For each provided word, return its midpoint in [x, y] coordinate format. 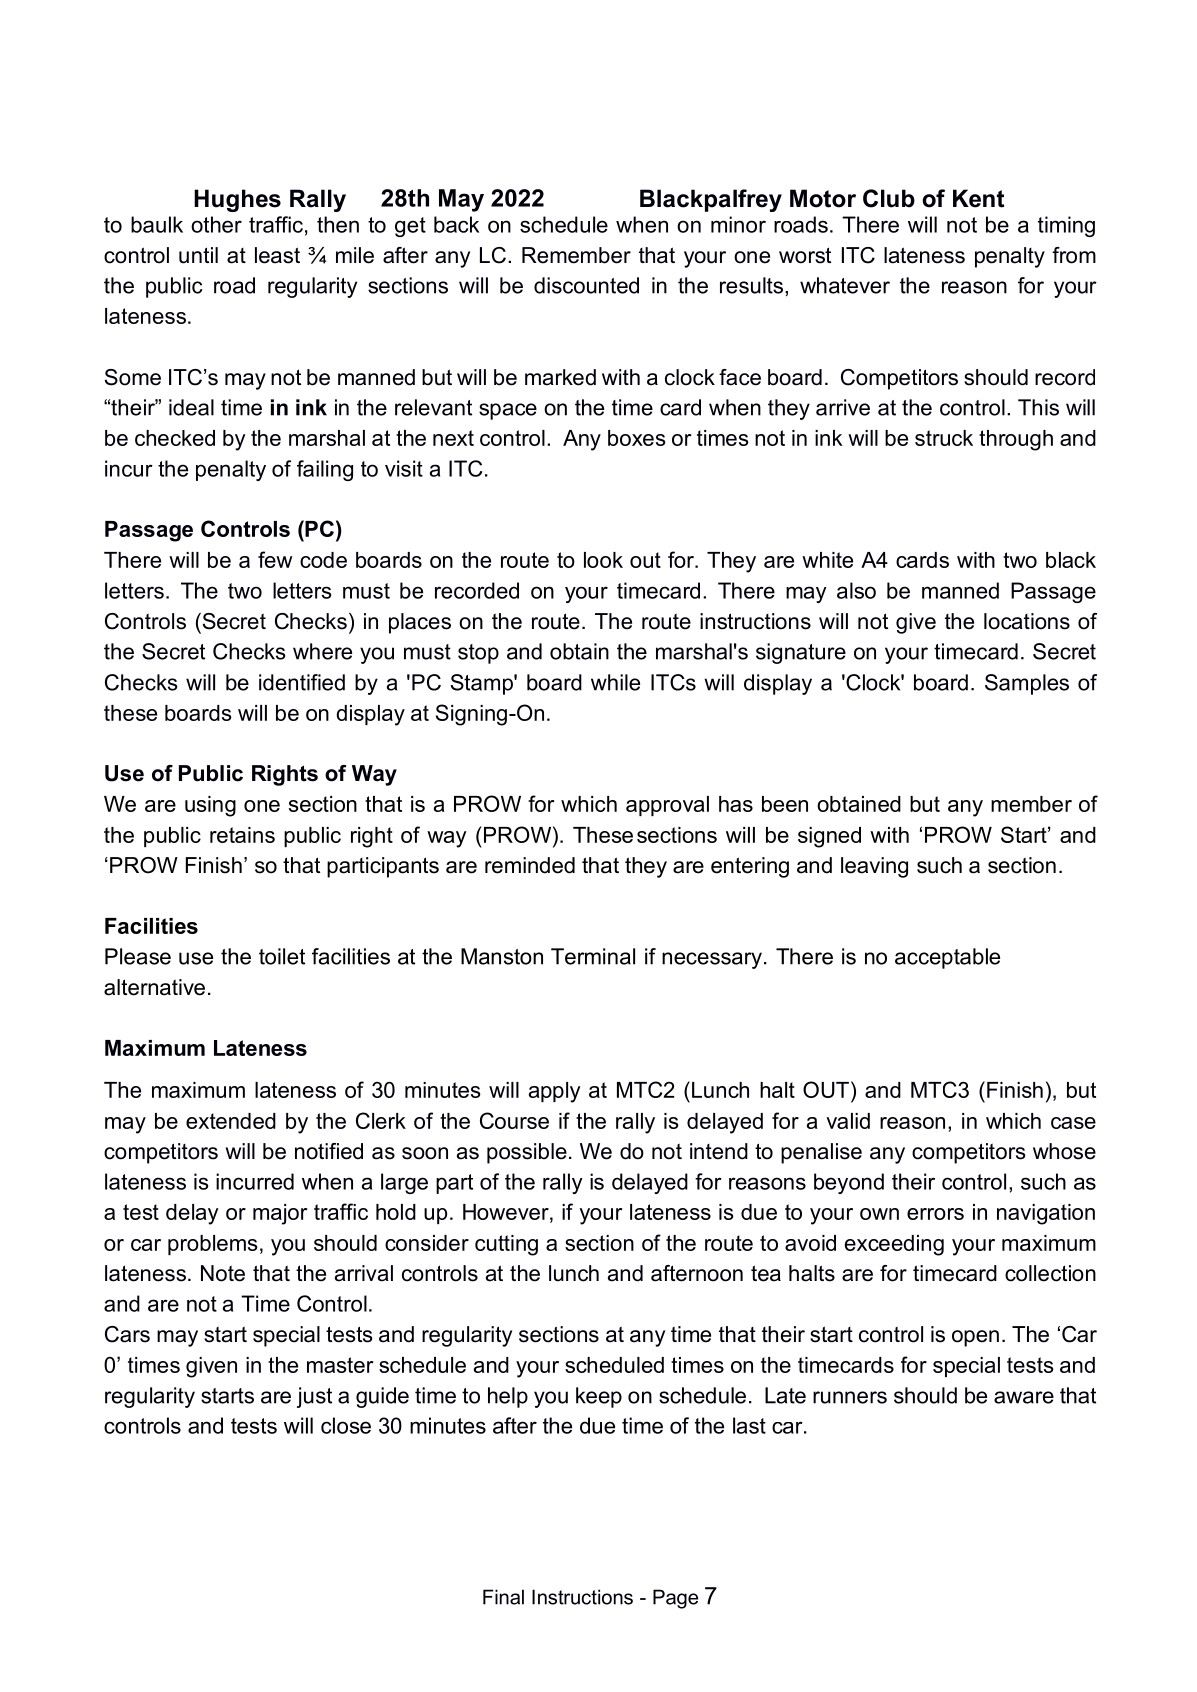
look [603, 560]
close [346, 1425]
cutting [506, 1245]
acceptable [947, 958]
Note [223, 1273]
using [210, 806]
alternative [154, 987]
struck [944, 438]
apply [555, 1092]
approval [667, 806]
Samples [1027, 684]
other [216, 224]
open [975, 1338]
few [275, 559]
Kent [978, 198]
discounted [586, 285]
